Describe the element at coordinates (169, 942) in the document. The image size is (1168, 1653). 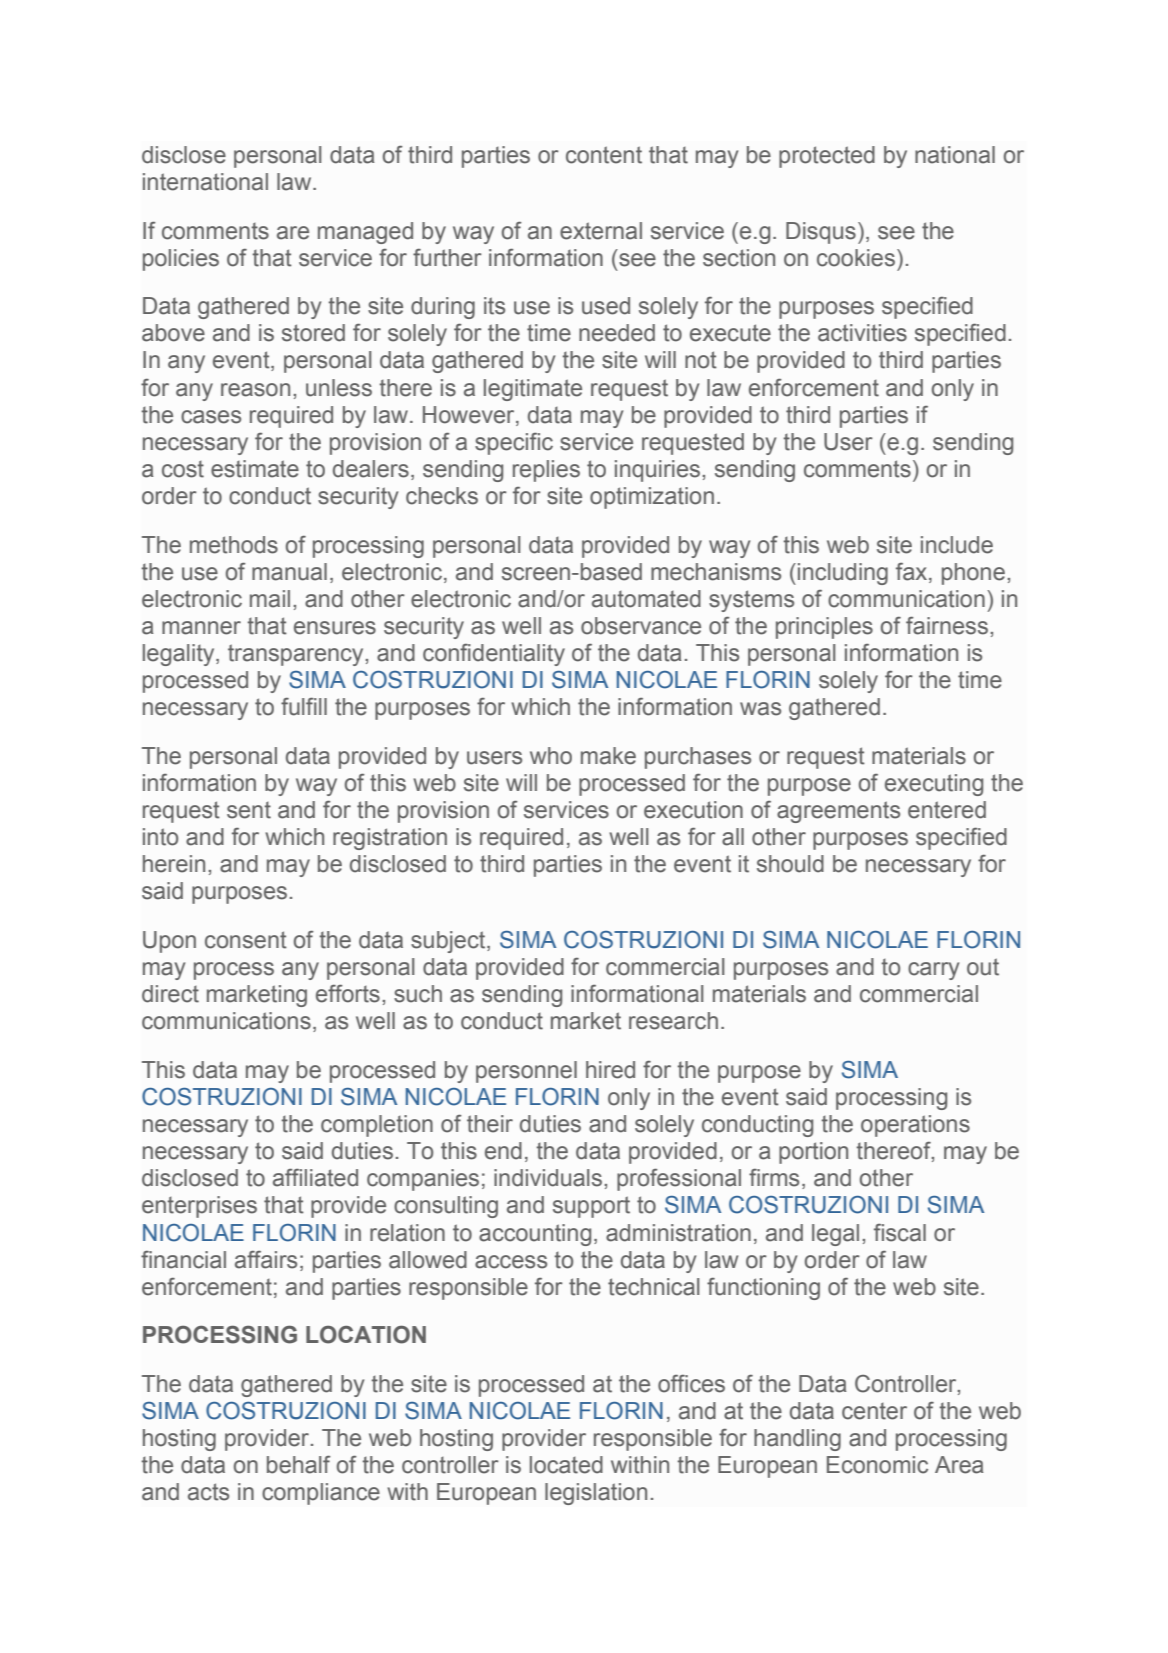
I see `Upon` at that location.
